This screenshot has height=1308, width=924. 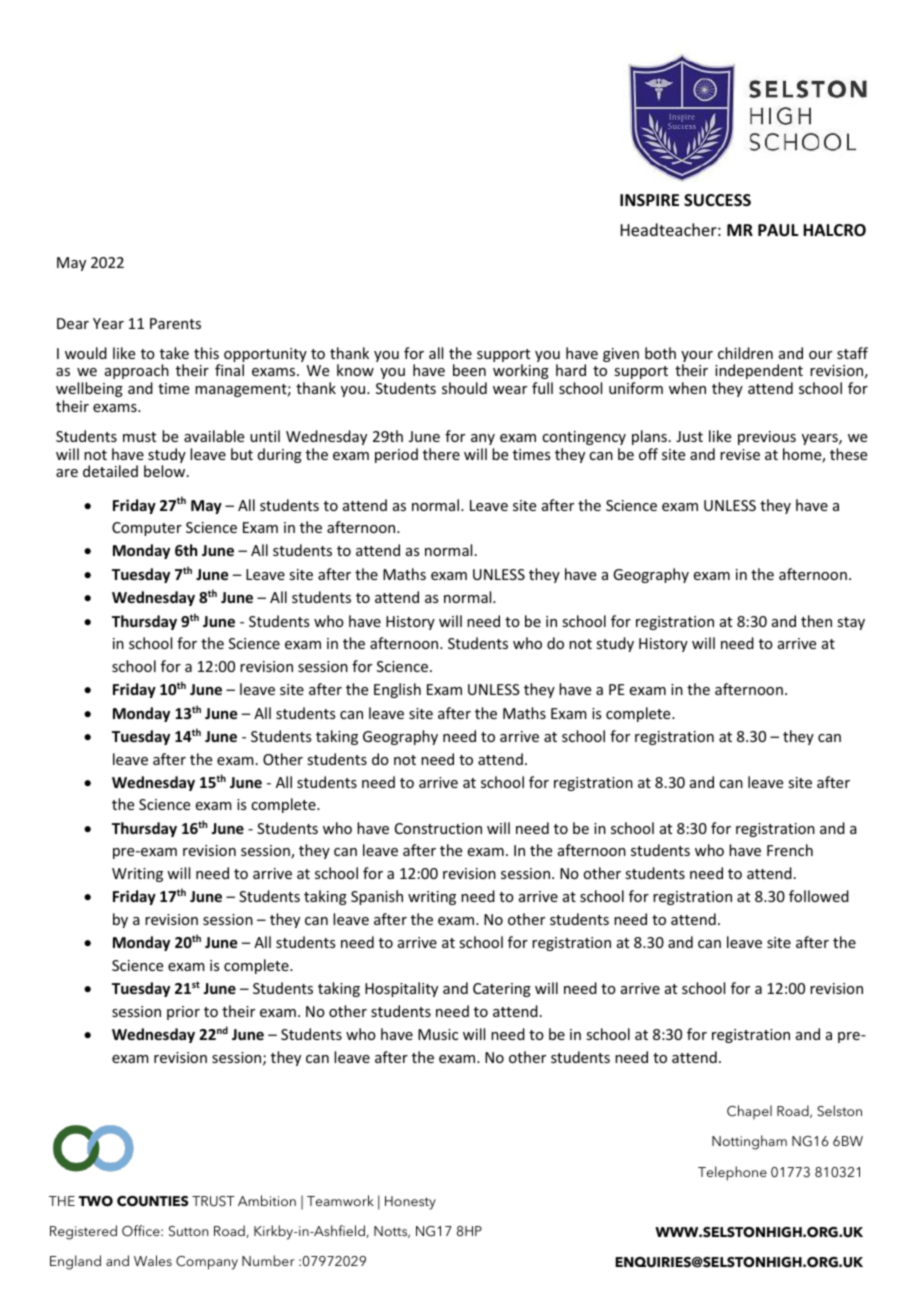 What do you see at coordinates (397, 690) in the screenshot?
I see `English` at bounding box center [397, 690].
